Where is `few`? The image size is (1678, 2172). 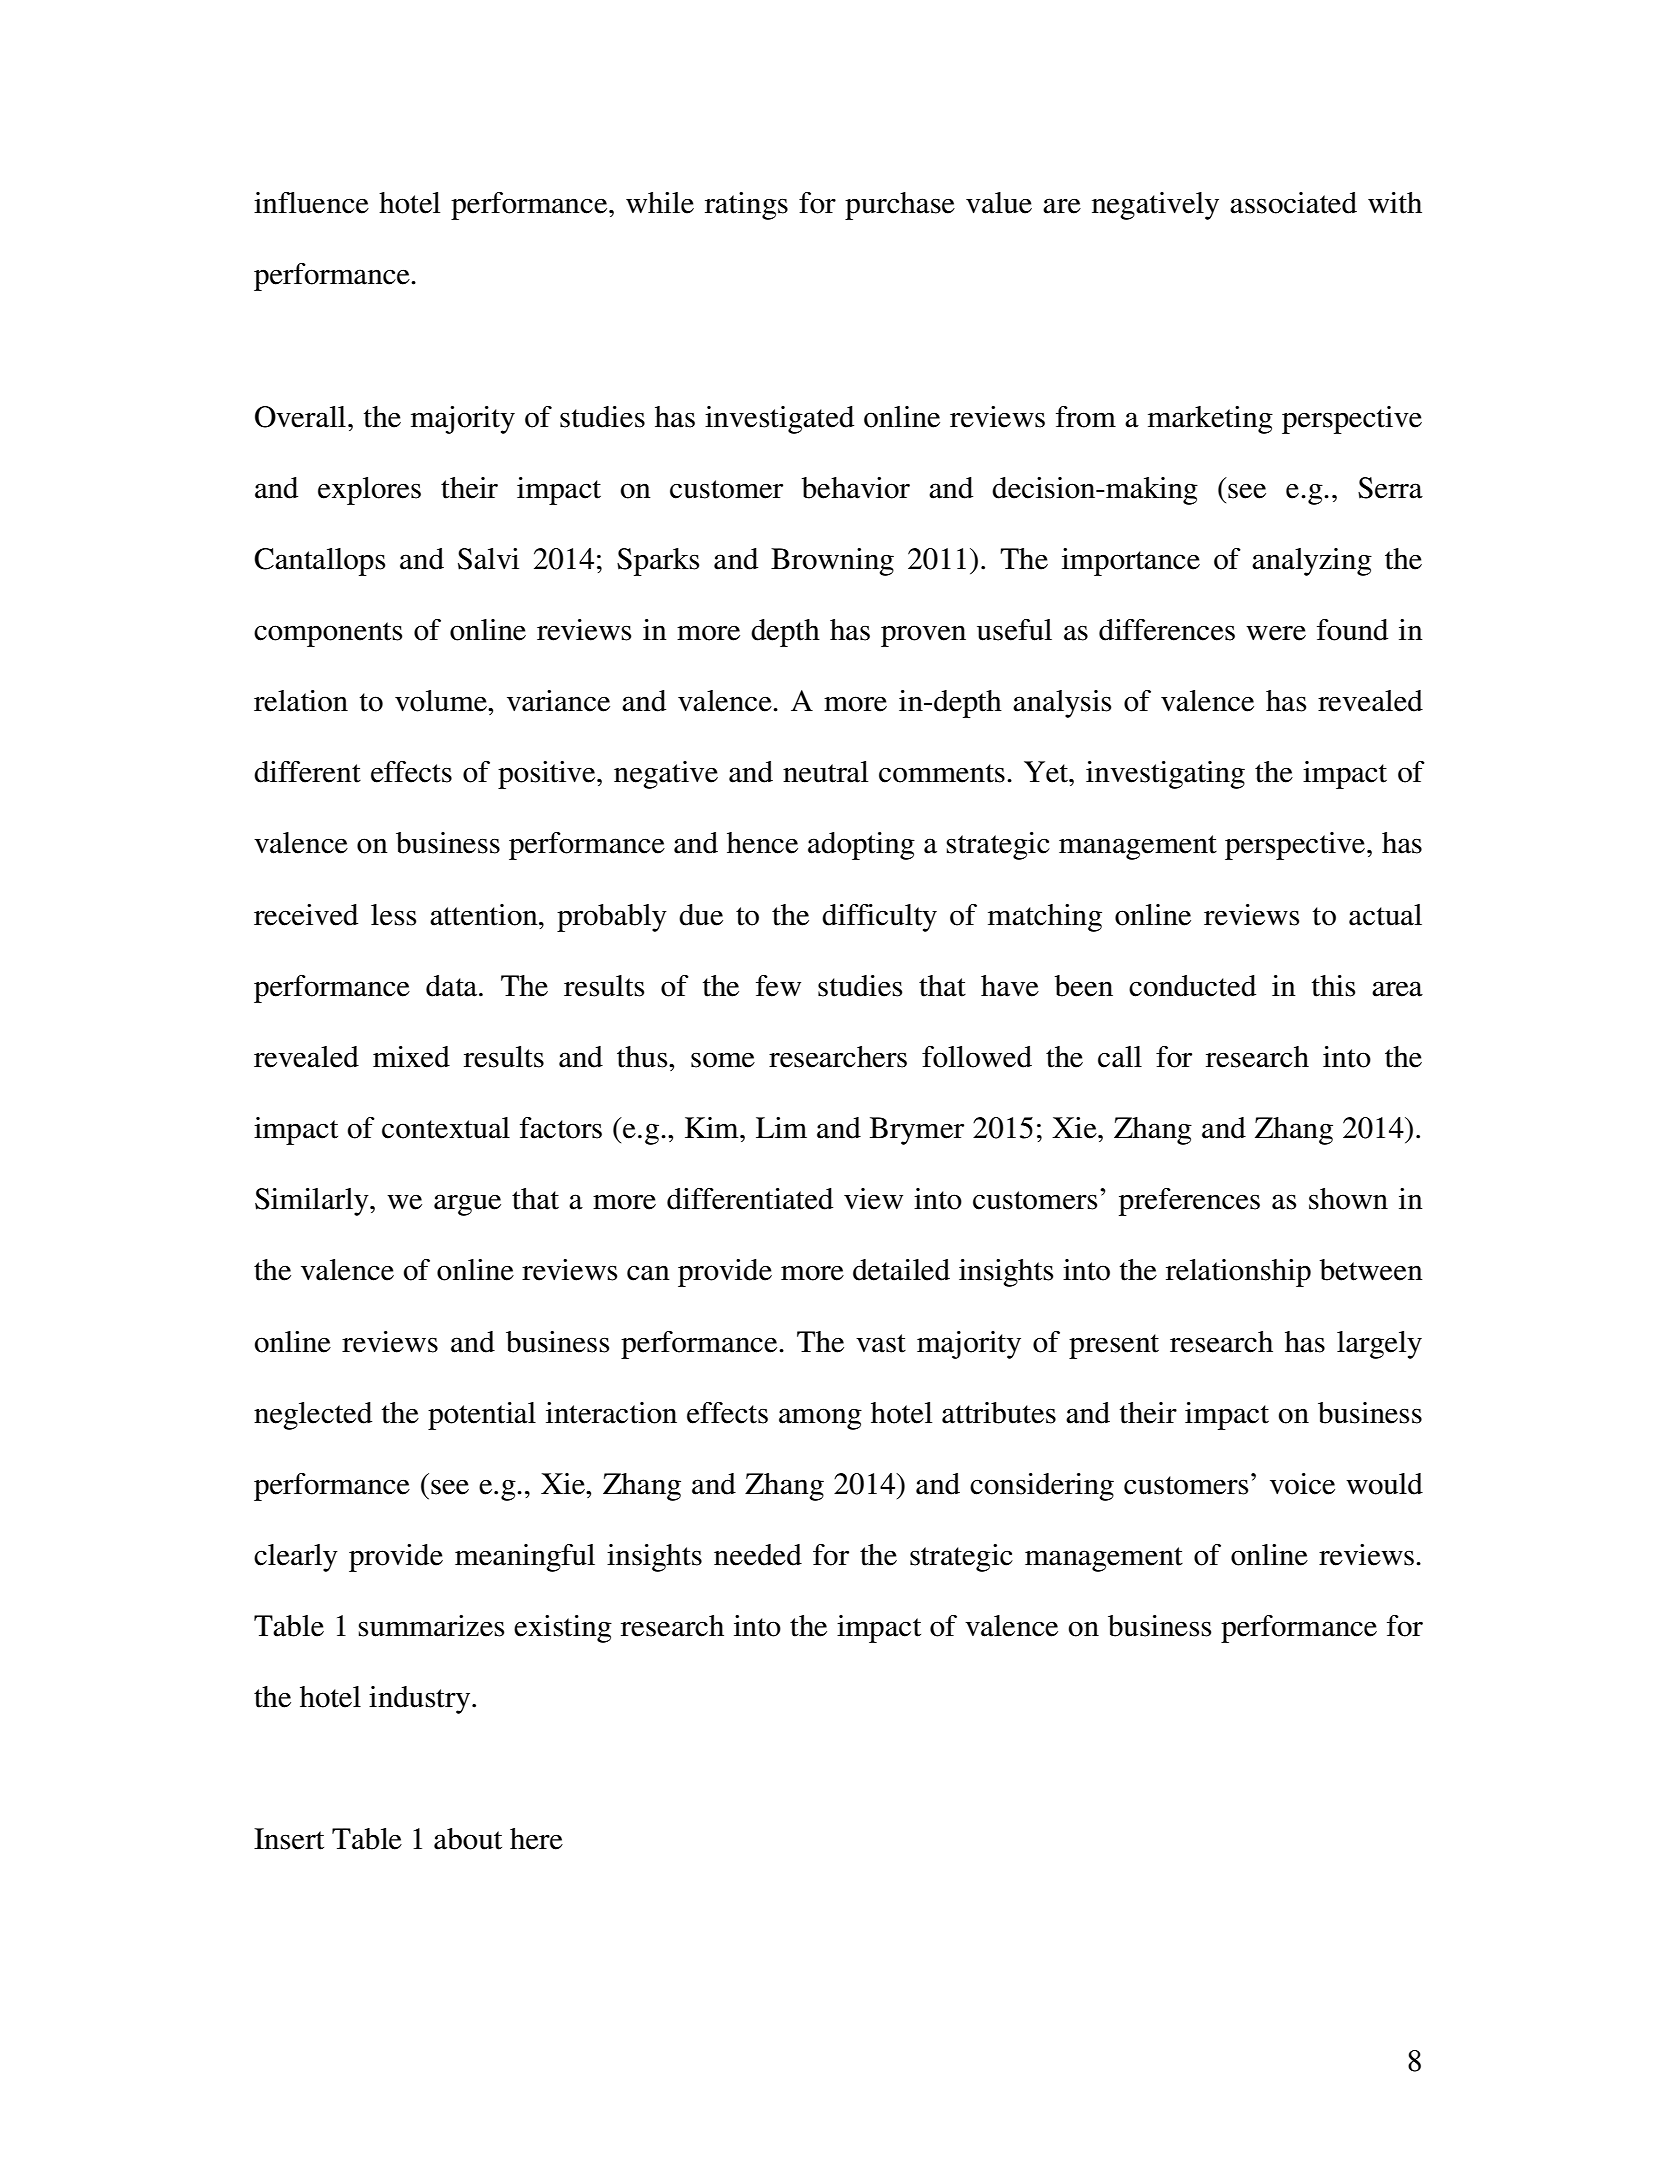 few is located at coordinates (778, 986).
